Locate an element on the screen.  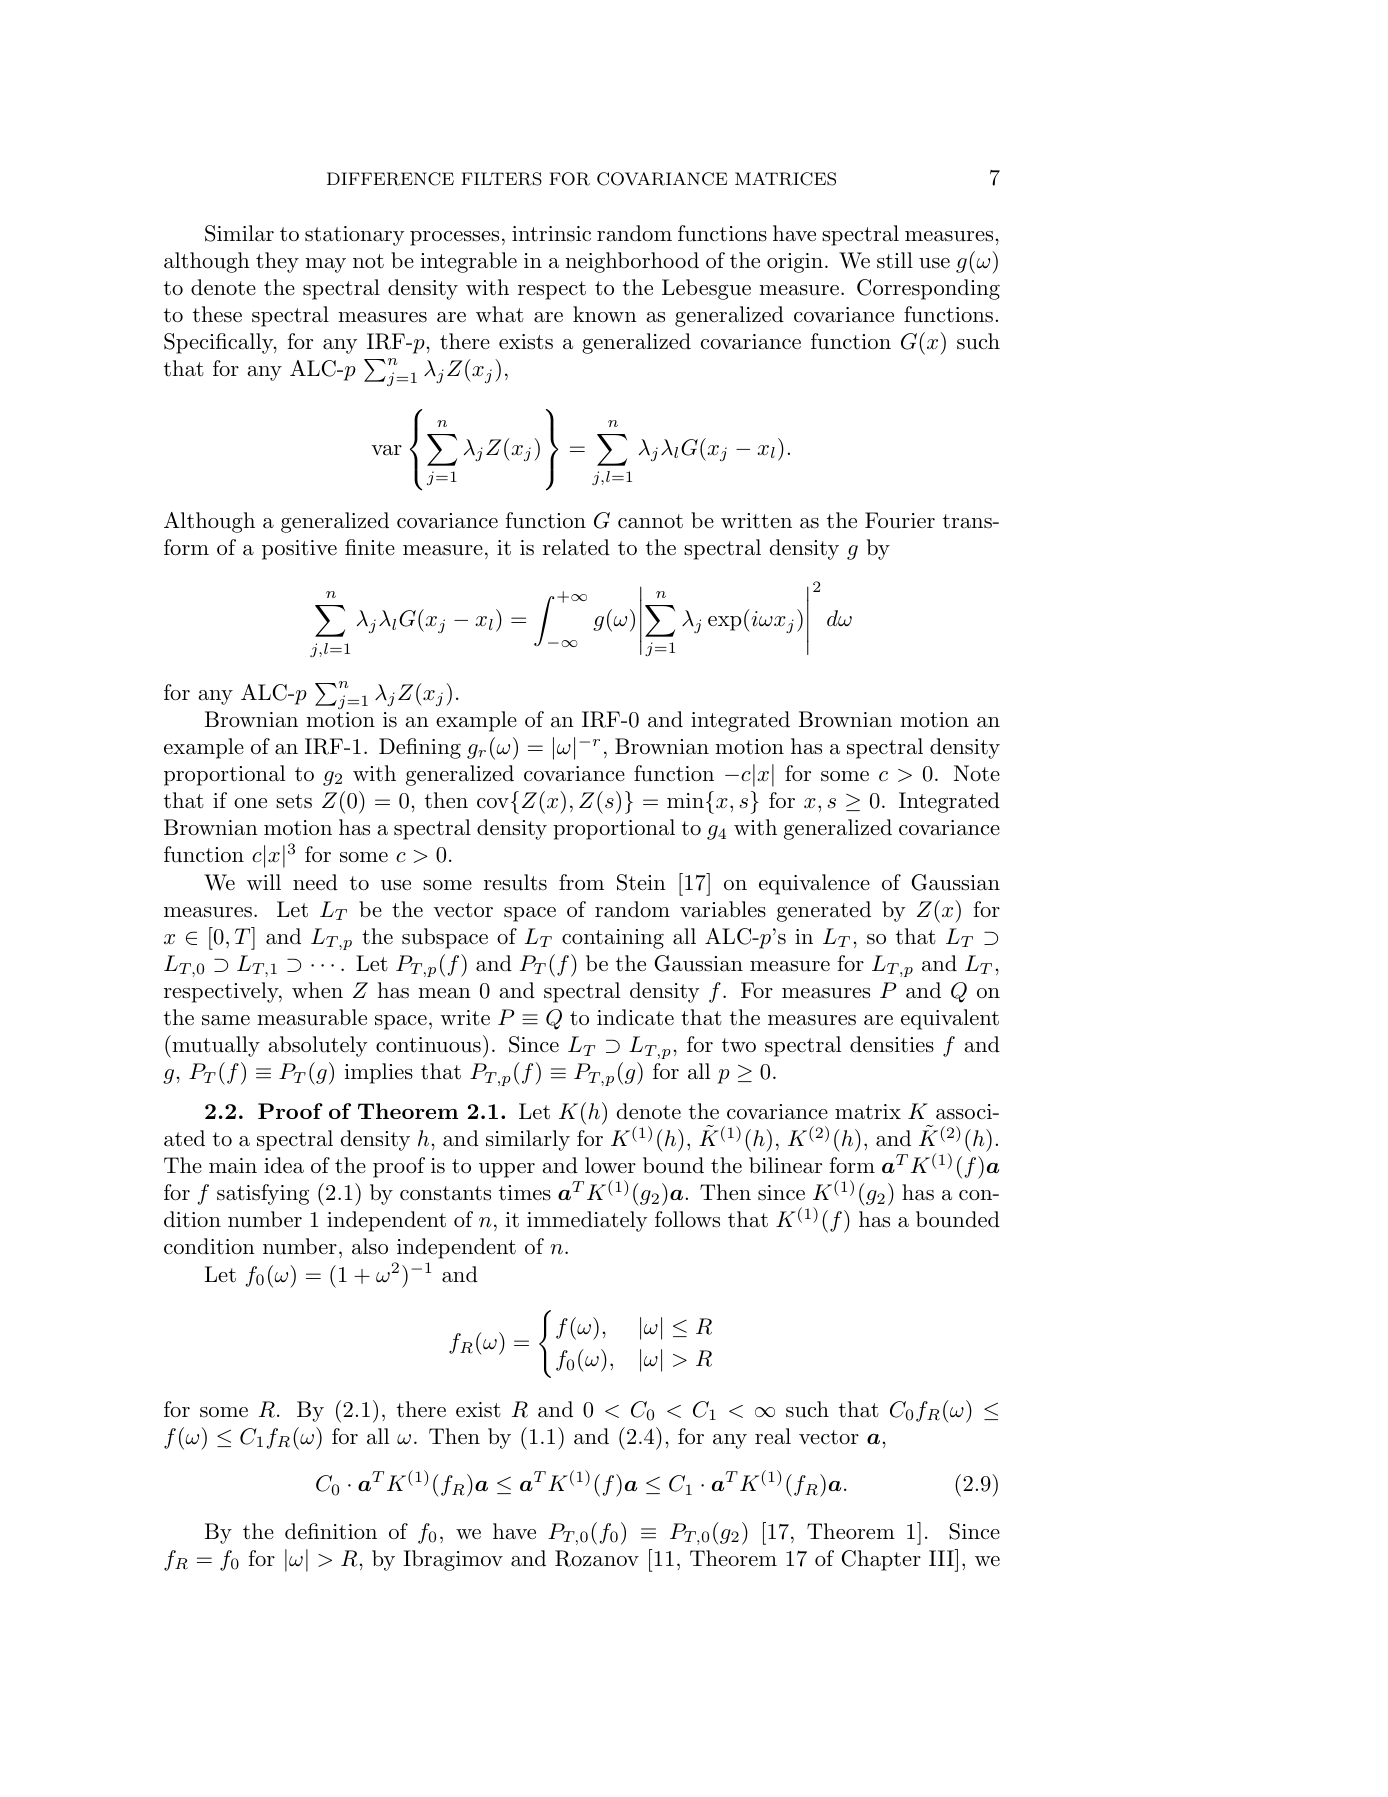
still is located at coordinates (895, 260).
